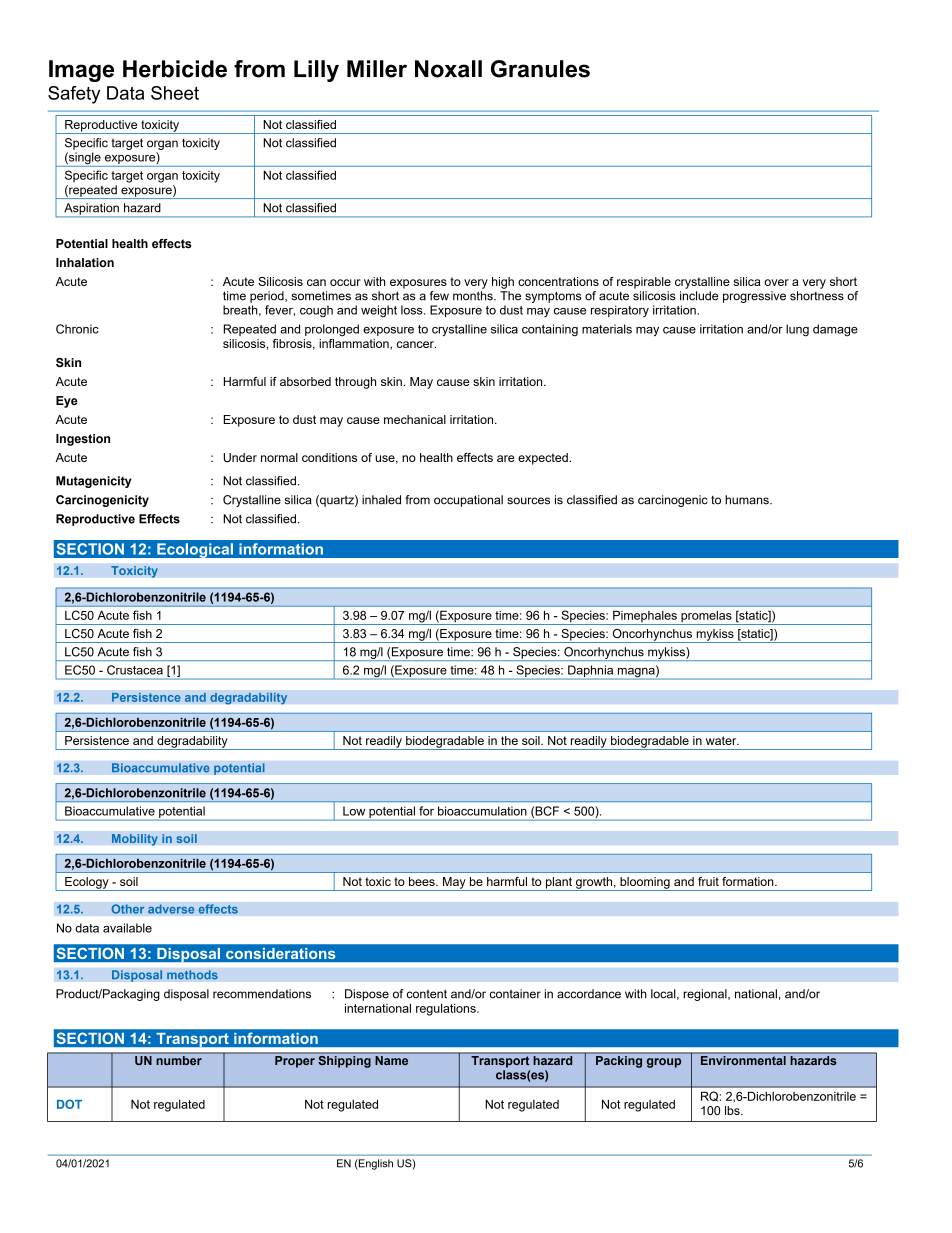 This screenshot has width=952, height=1233. I want to click on Miller, so click(377, 69).
